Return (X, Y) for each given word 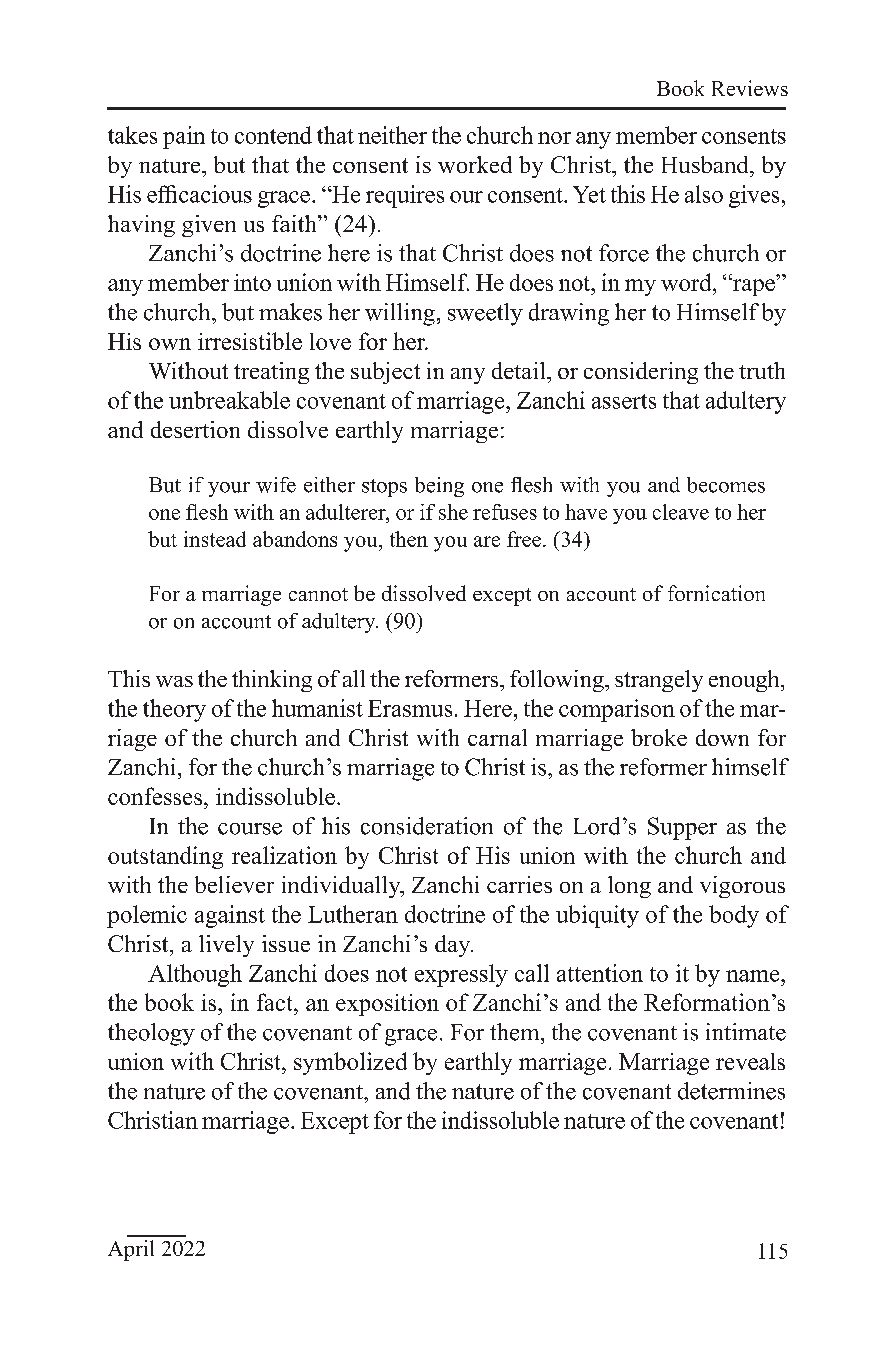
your (229, 489)
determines (731, 1091)
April (131, 1250)
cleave (681, 512)
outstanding (165, 857)
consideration (427, 826)
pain (184, 137)
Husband (706, 164)
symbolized (350, 1063)
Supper (682, 828)
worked (475, 164)
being (439, 487)
